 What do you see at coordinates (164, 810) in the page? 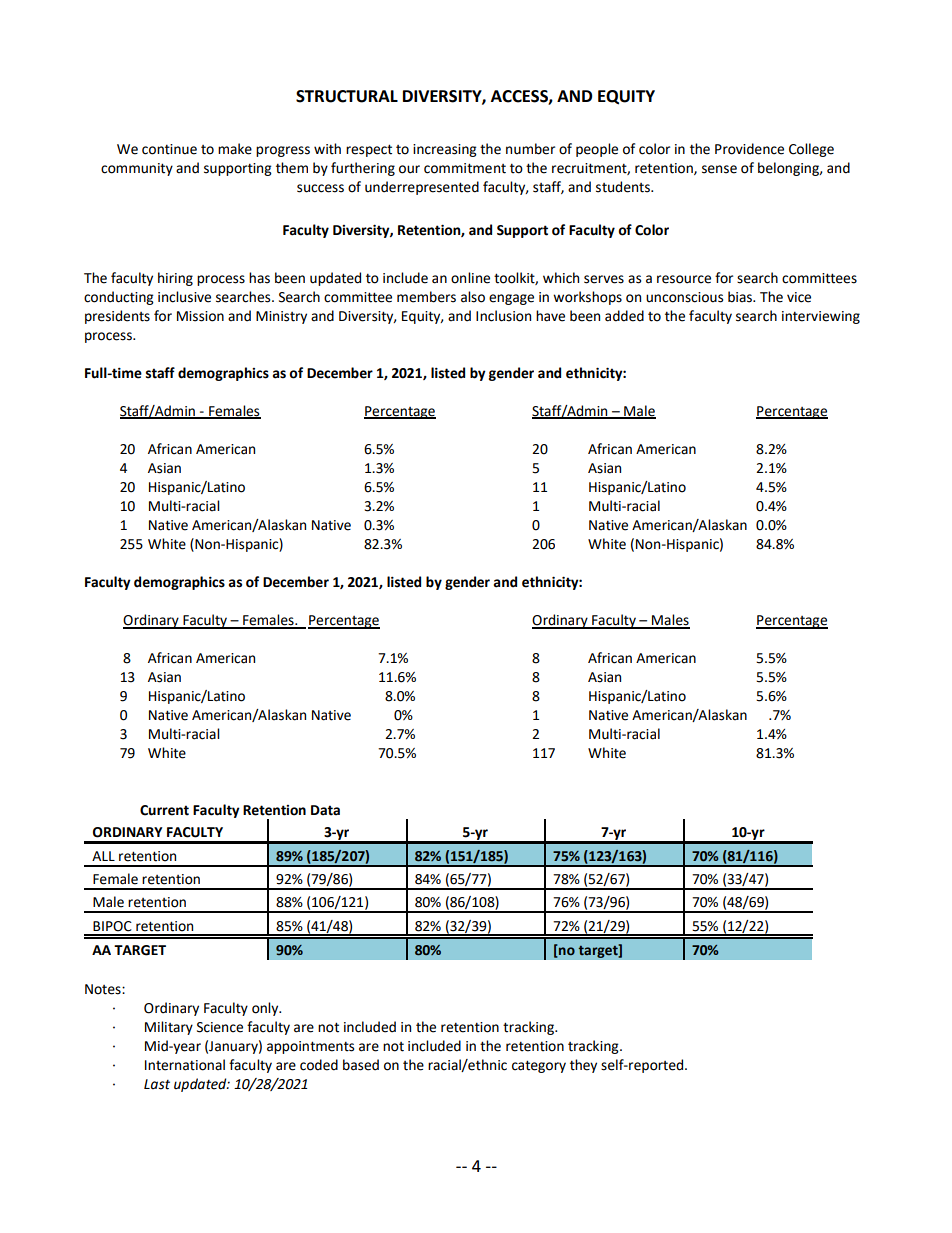
I see `Current` at bounding box center [164, 810].
